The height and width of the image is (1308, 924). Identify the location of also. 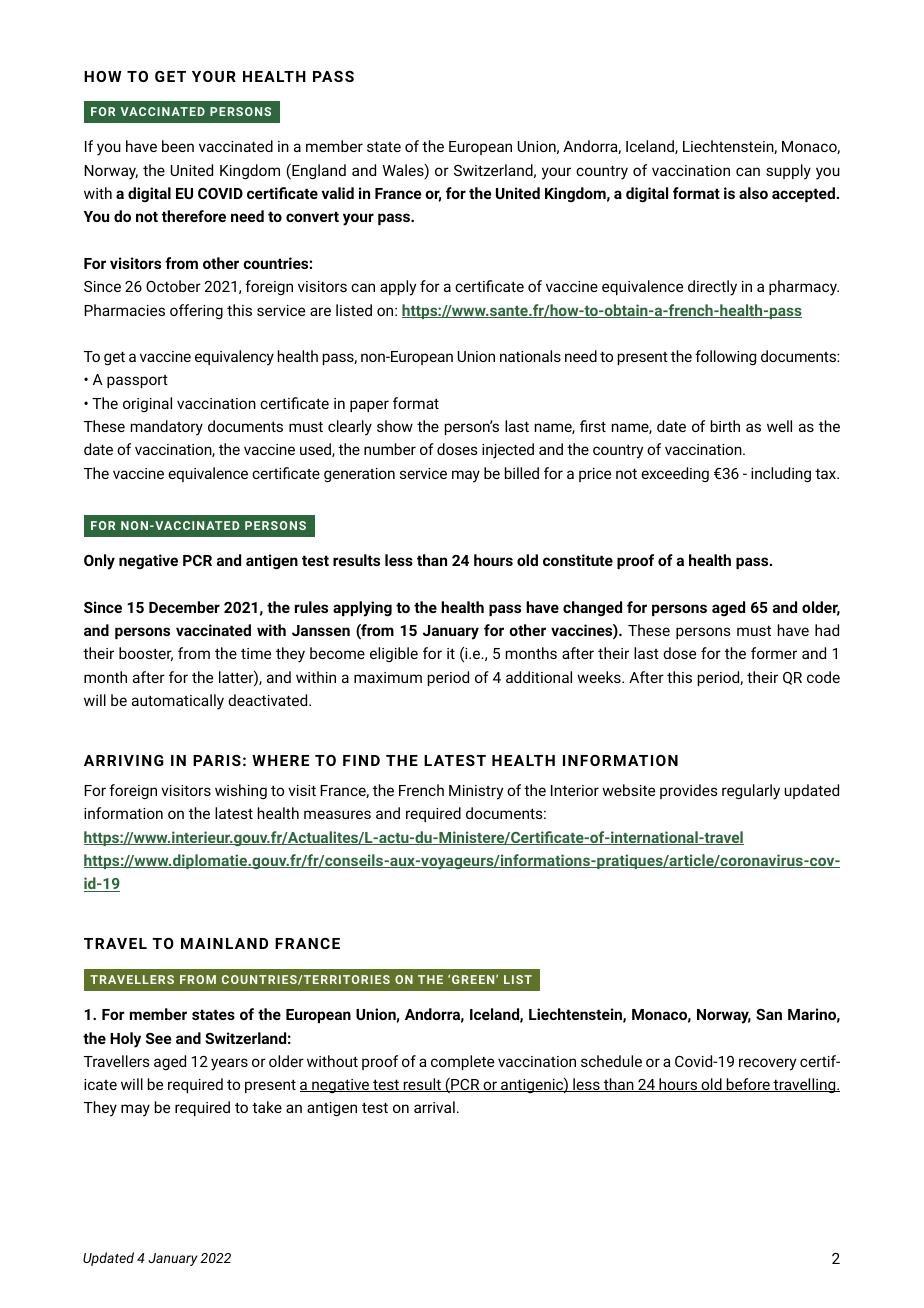
(753, 193).
